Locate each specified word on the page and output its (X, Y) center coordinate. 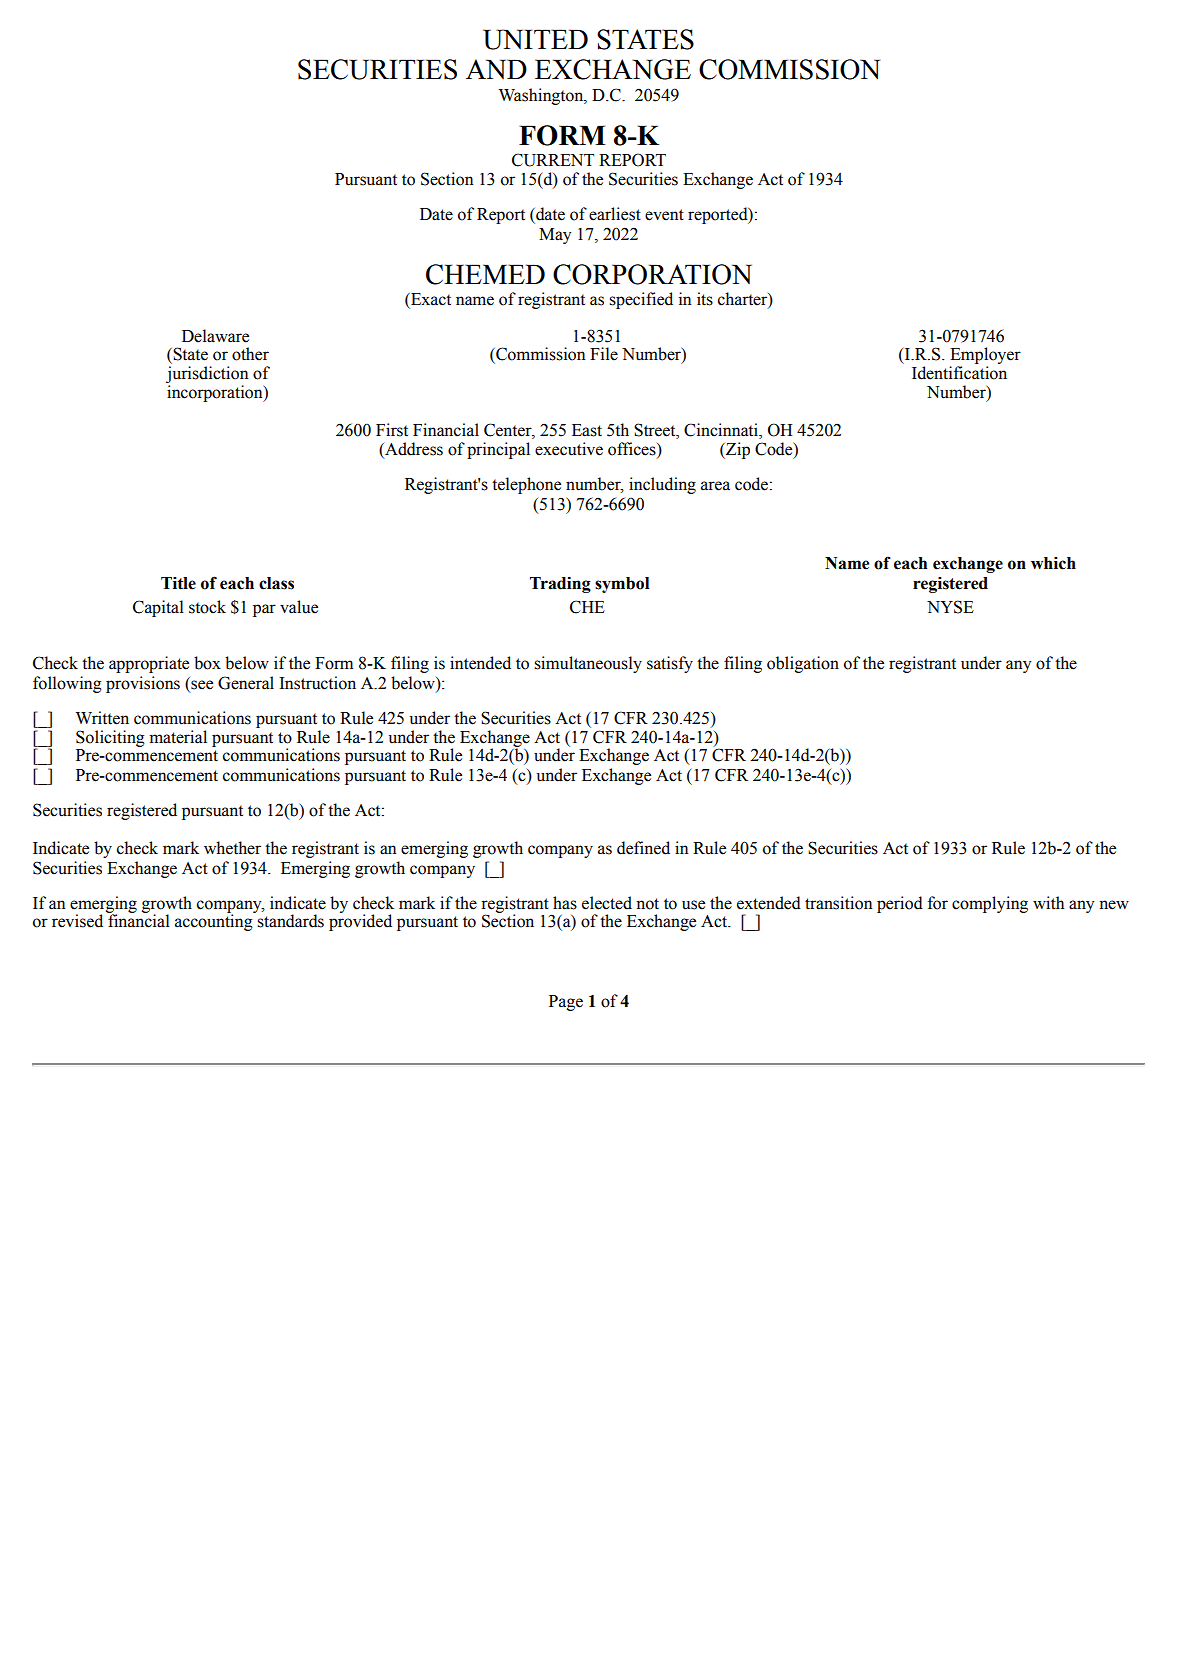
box (207, 663)
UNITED (535, 39)
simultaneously (588, 664)
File (604, 354)
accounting (215, 921)
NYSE (950, 607)
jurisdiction (207, 374)
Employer (985, 357)
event (664, 215)
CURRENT (553, 160)
